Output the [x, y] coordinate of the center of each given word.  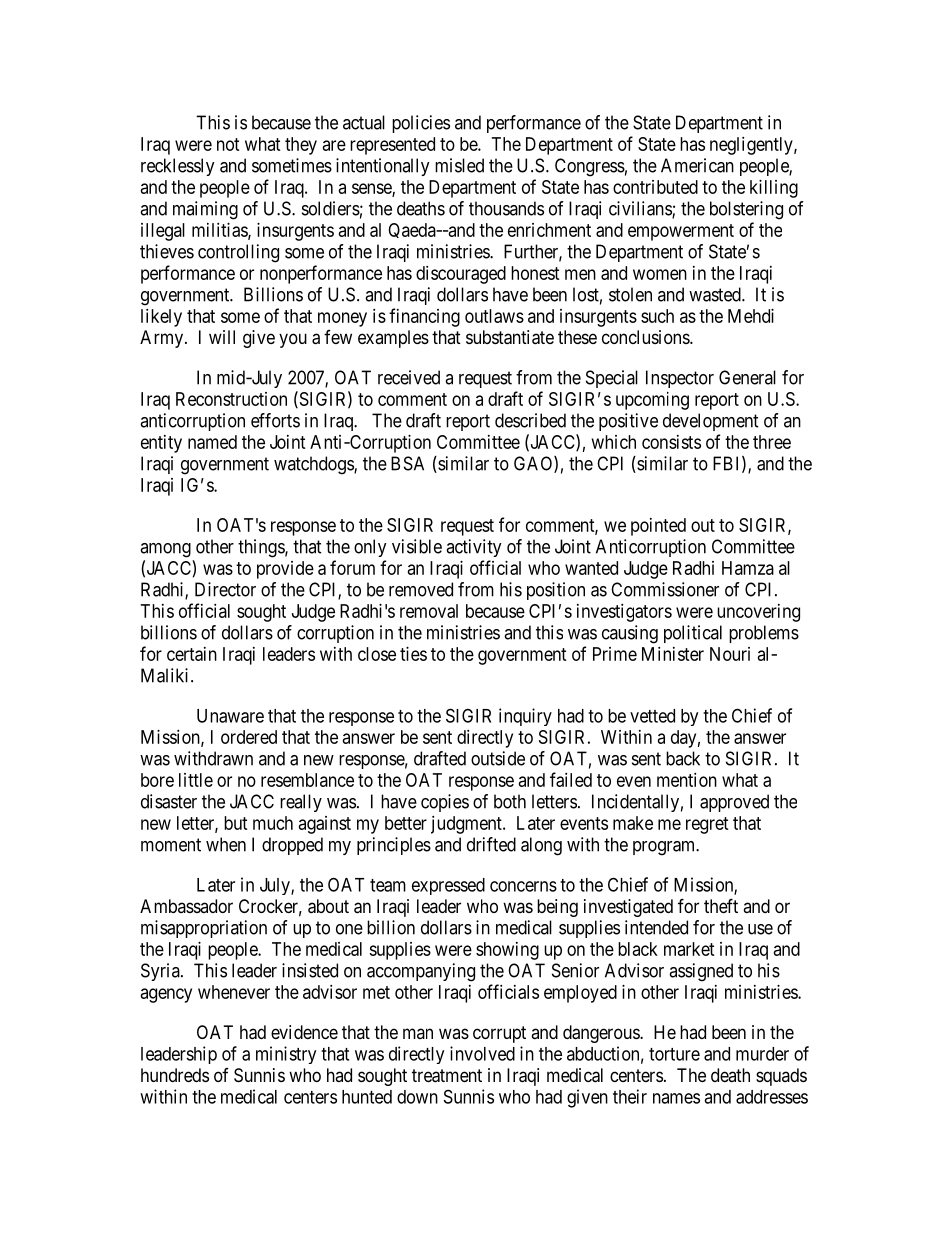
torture [674, 1054]
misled [459, 165]
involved [482, 1053]
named [212, 442]
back [683, 758]
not [228, 144]
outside [498, 758]
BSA [407, 463]
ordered [249, 737]
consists [671, 442]
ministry [286, 1055]
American [697, 165]
